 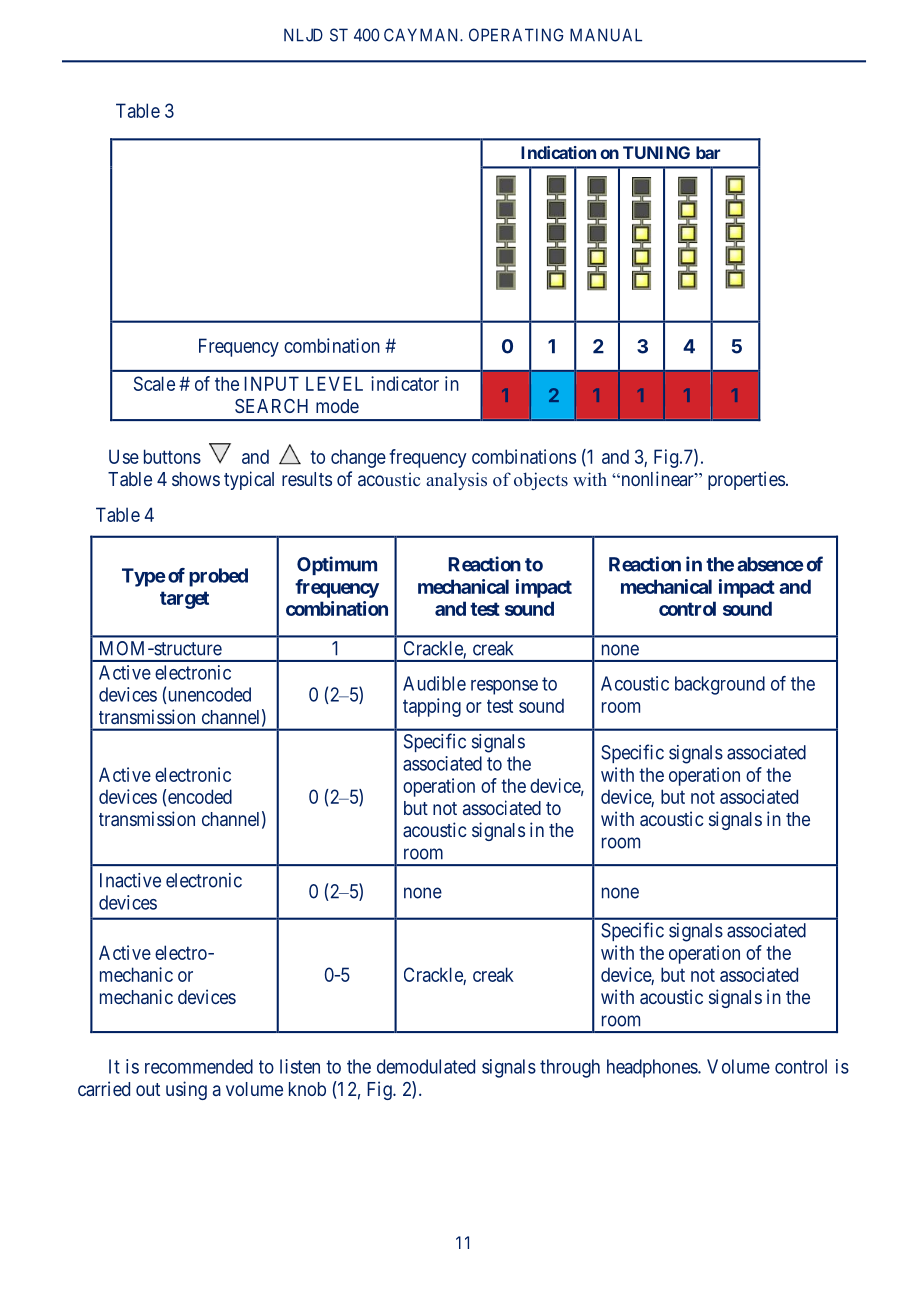 I want to click on OPERATING, so click(x=516, y=35).
